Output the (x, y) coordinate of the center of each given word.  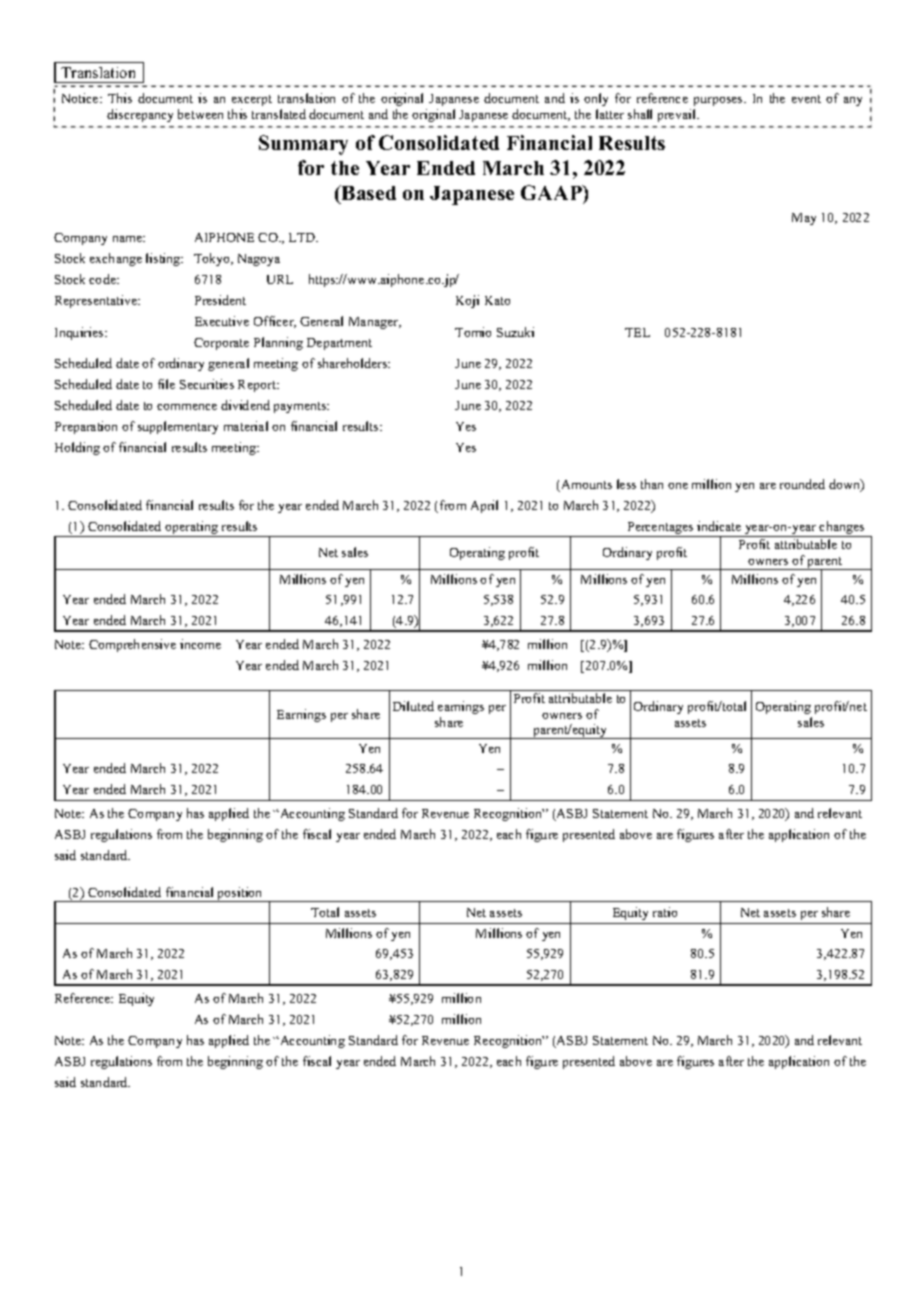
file (166, 384)
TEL (637, 332)
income (200, 644)
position (240, 894)
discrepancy (140, 115)
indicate (719, 526)
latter (610, 114)
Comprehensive (132, 645)
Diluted (413, 706)
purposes (719, 101)
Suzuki (515, 332)
